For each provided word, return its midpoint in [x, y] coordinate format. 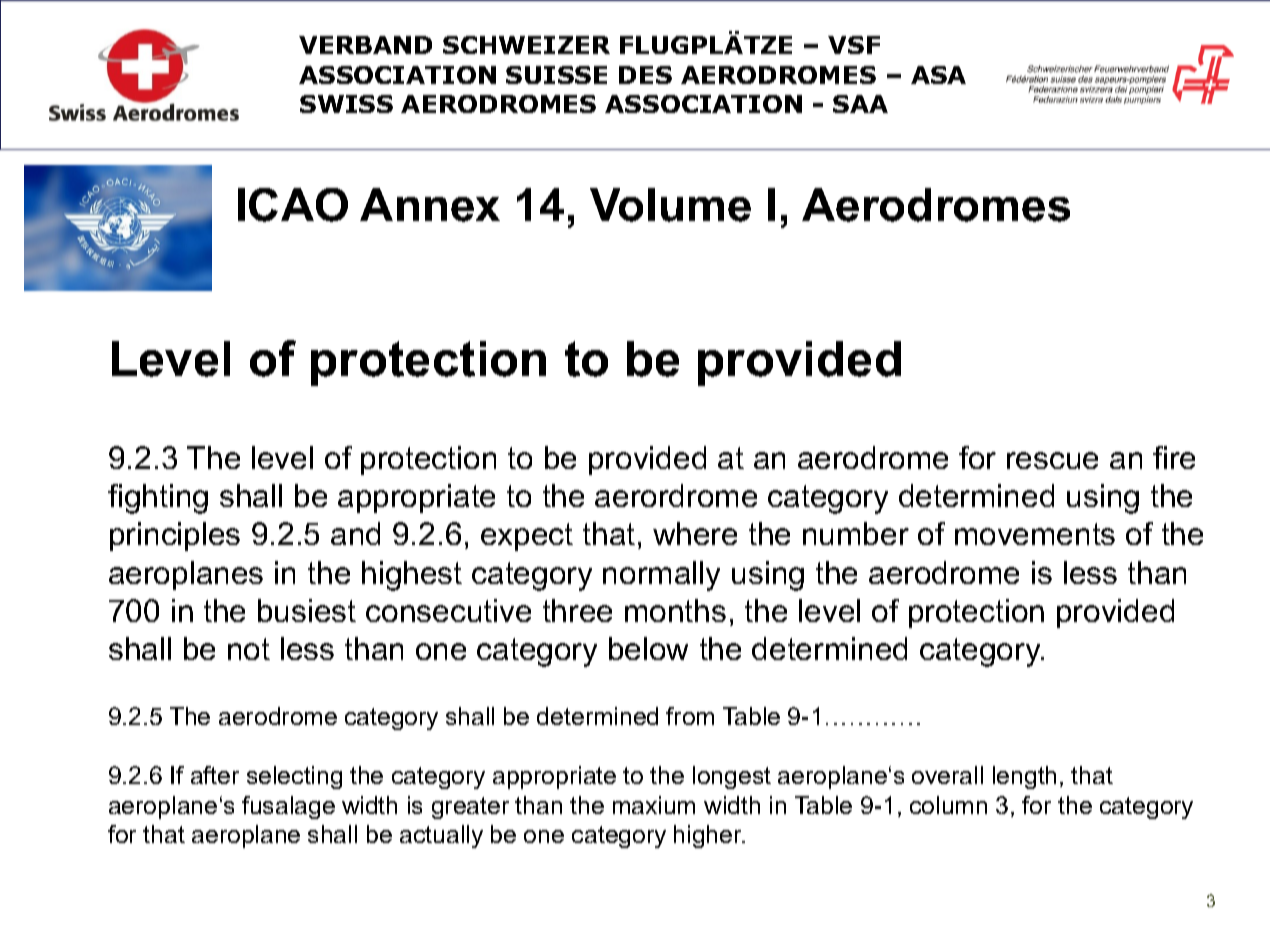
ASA [938, 75]
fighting [158, 499]
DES [645, 75]
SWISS [346, 104]
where [695, 533]
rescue [1052, 460]
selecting [294, 777]
